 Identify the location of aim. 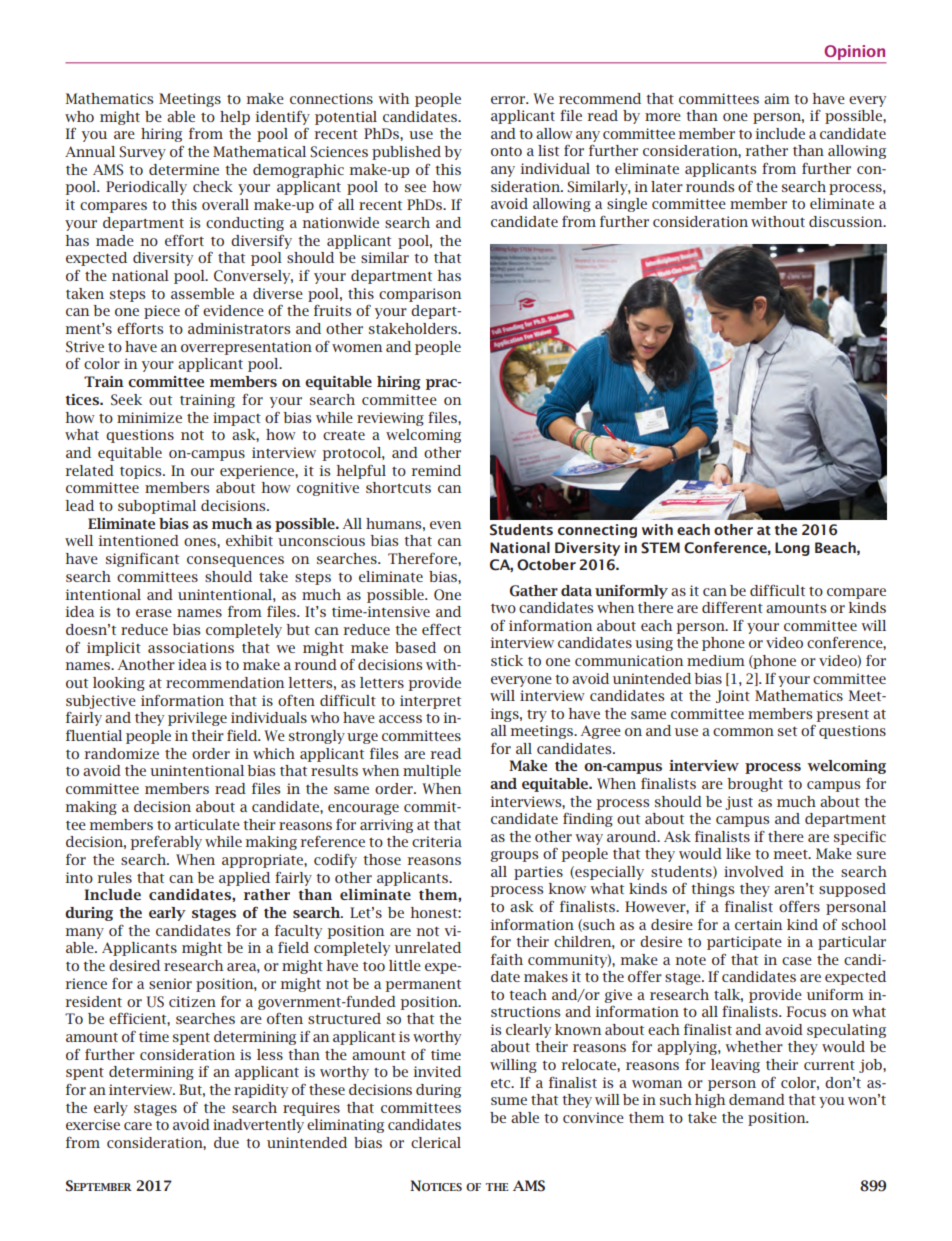
(777, 98).
